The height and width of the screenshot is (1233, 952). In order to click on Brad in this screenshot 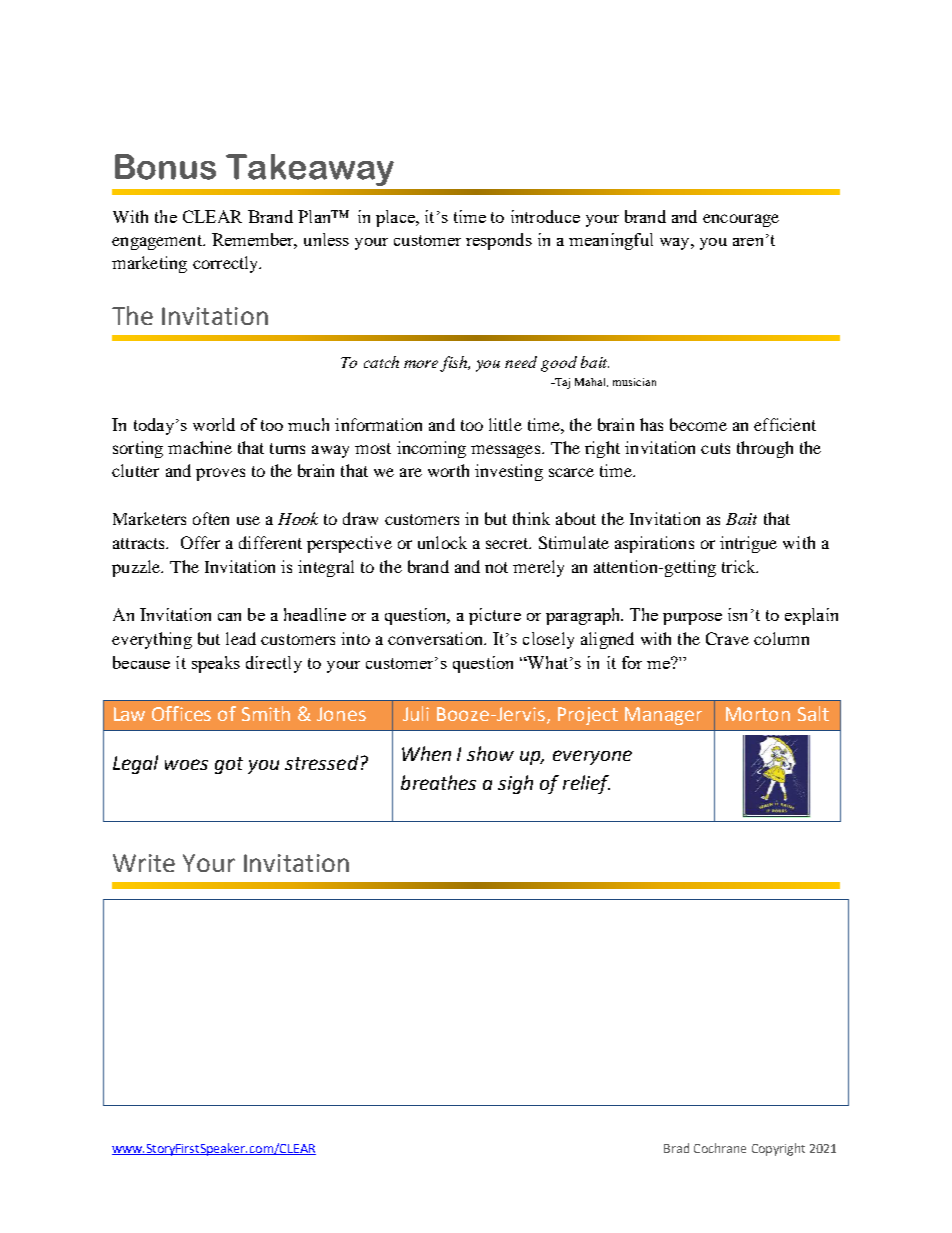, I will do `click(676, 1148)`.
